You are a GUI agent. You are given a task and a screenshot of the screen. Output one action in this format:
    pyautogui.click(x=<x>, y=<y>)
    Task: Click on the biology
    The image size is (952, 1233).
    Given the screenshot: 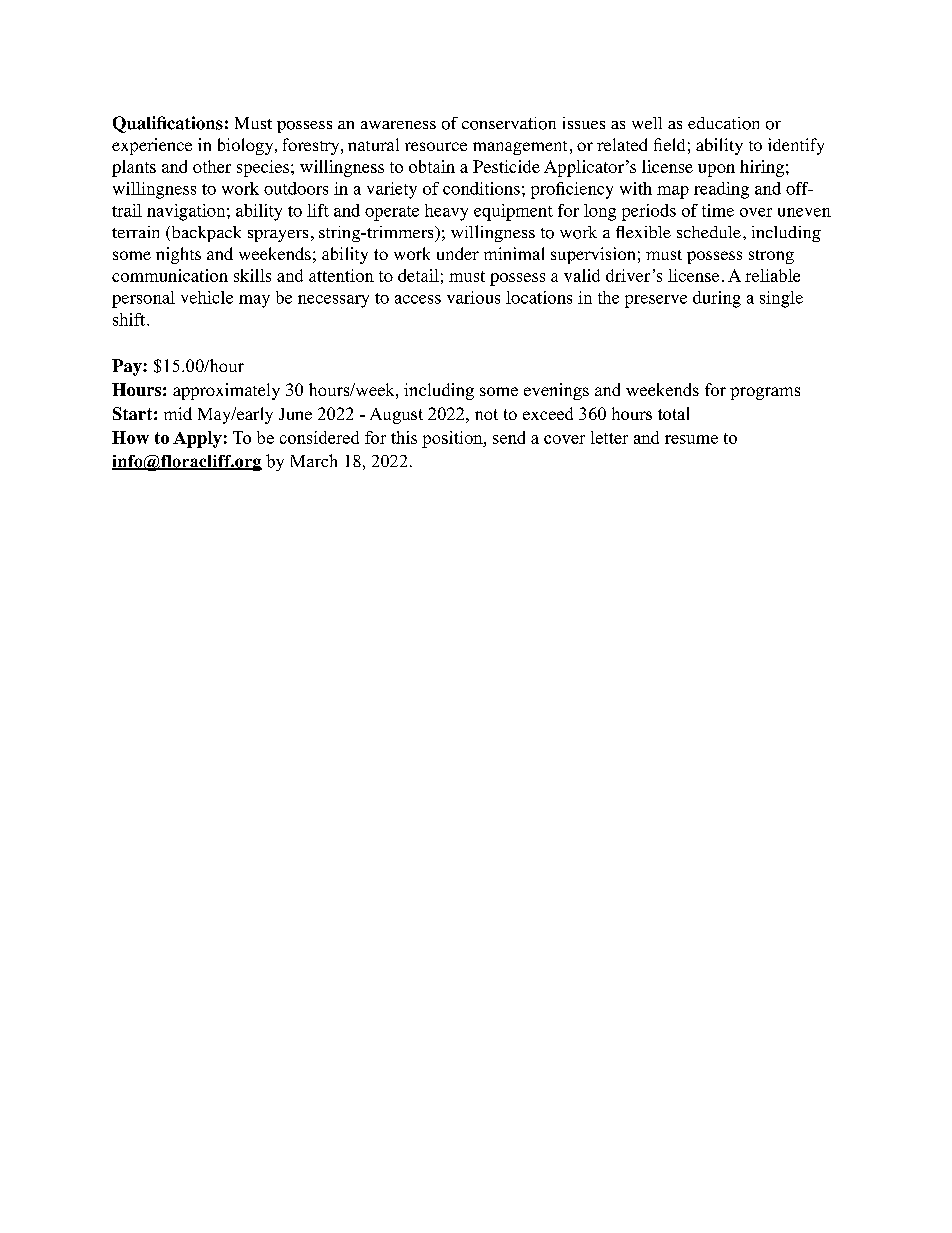 What is the action you would take?
    pyautogui.click(x=247, y=146)
